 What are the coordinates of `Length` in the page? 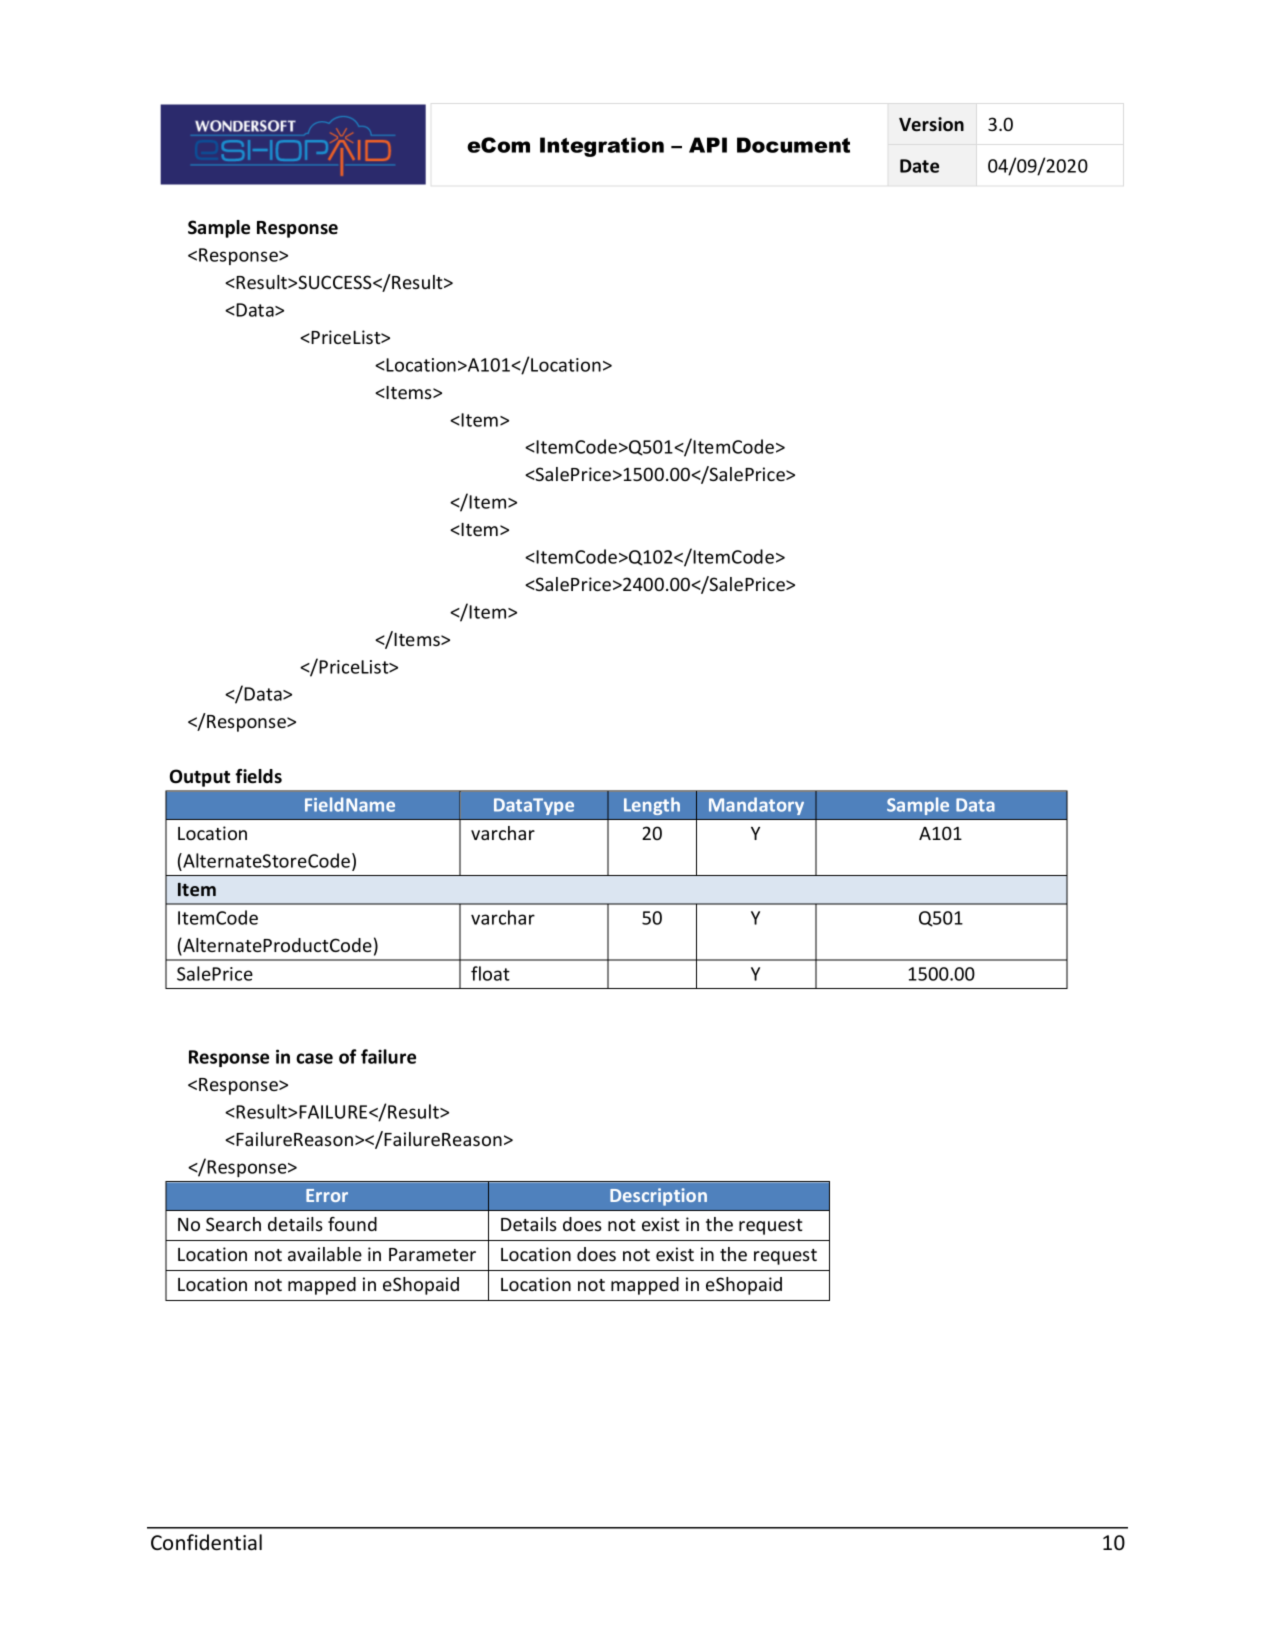 It's located at (652, 806).
